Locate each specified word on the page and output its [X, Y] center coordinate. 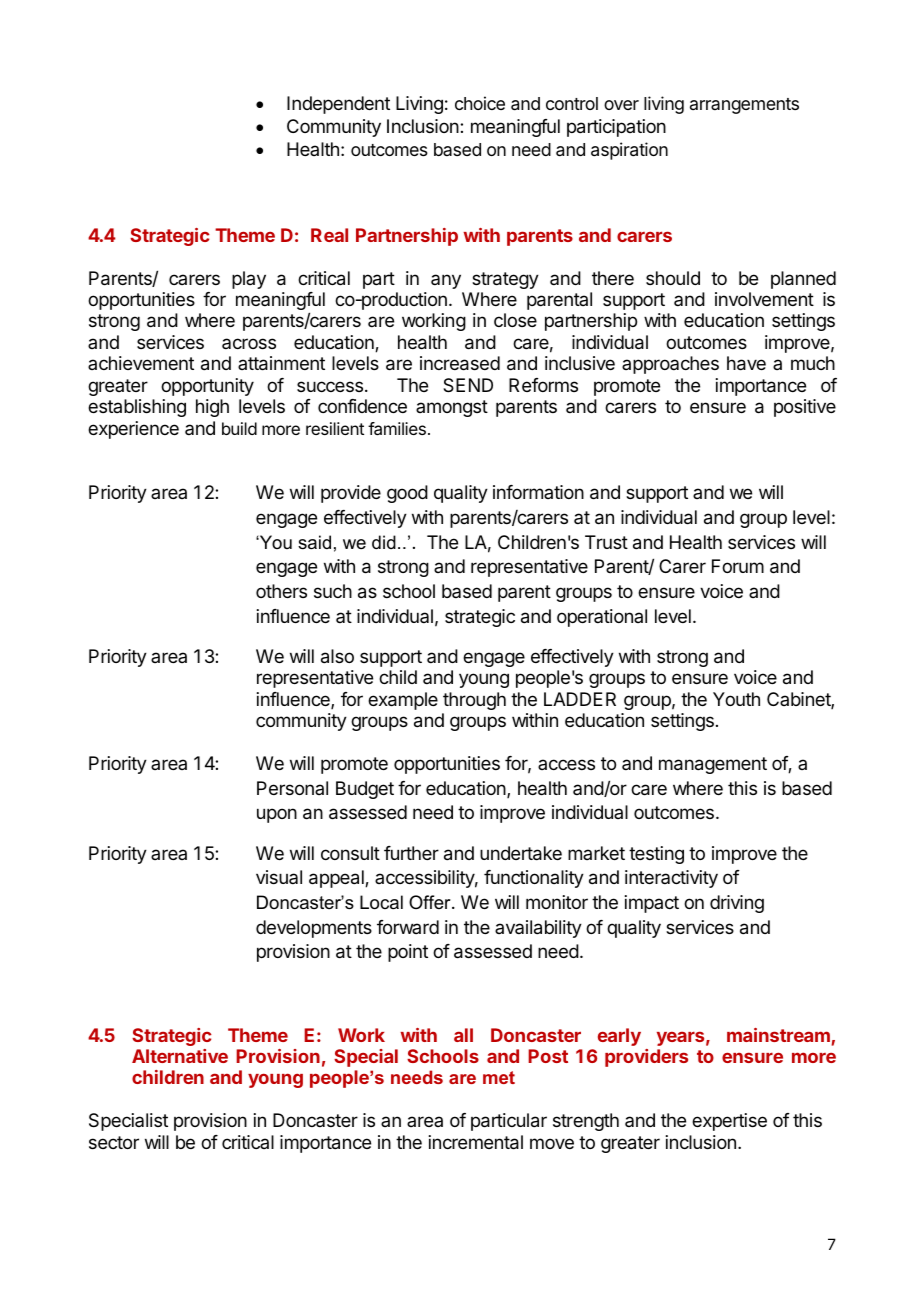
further [411, 853]
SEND [468, 385]
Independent [338, 105]
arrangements [744, 106]
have [746, 363]
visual [279, 877]
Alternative [180, 1056]
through [474, 701]
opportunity [207, 387]
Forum [738, 566]
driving [737, 904]
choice [480, 103]
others [281, 591]
